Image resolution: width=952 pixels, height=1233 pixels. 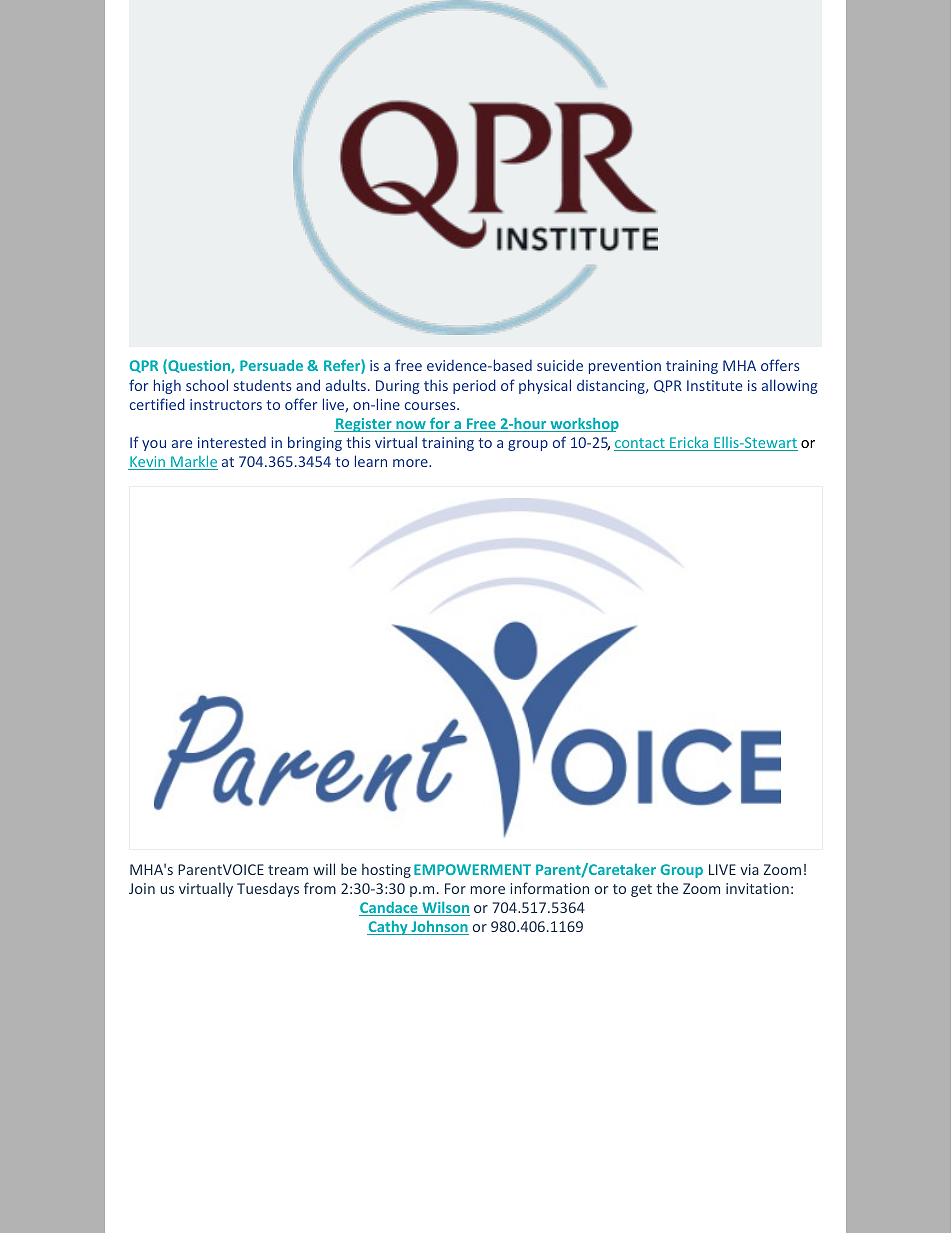 I want to click on invitation, so click(x=757, y=888).
